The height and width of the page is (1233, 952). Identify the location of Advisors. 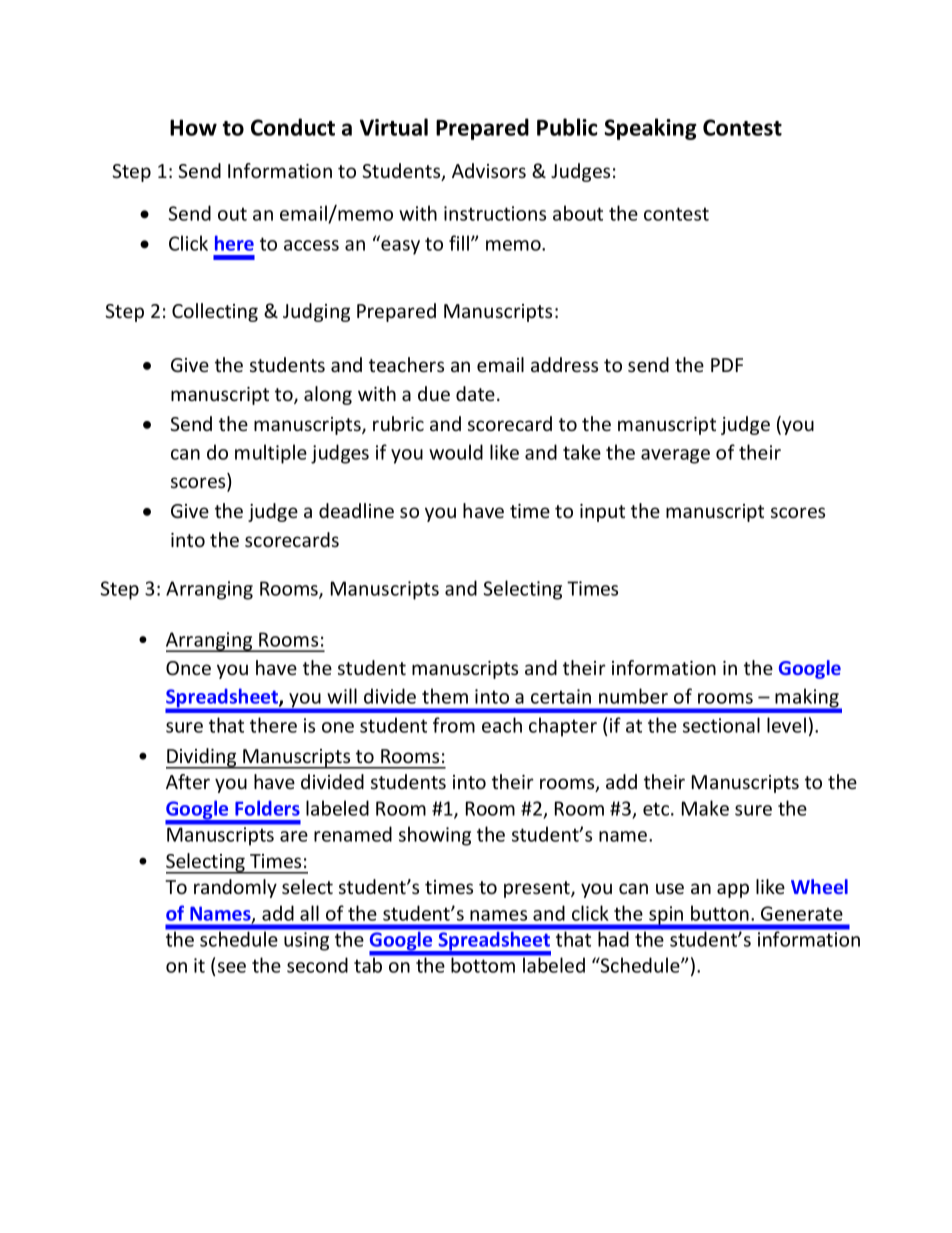
(489, 170).
